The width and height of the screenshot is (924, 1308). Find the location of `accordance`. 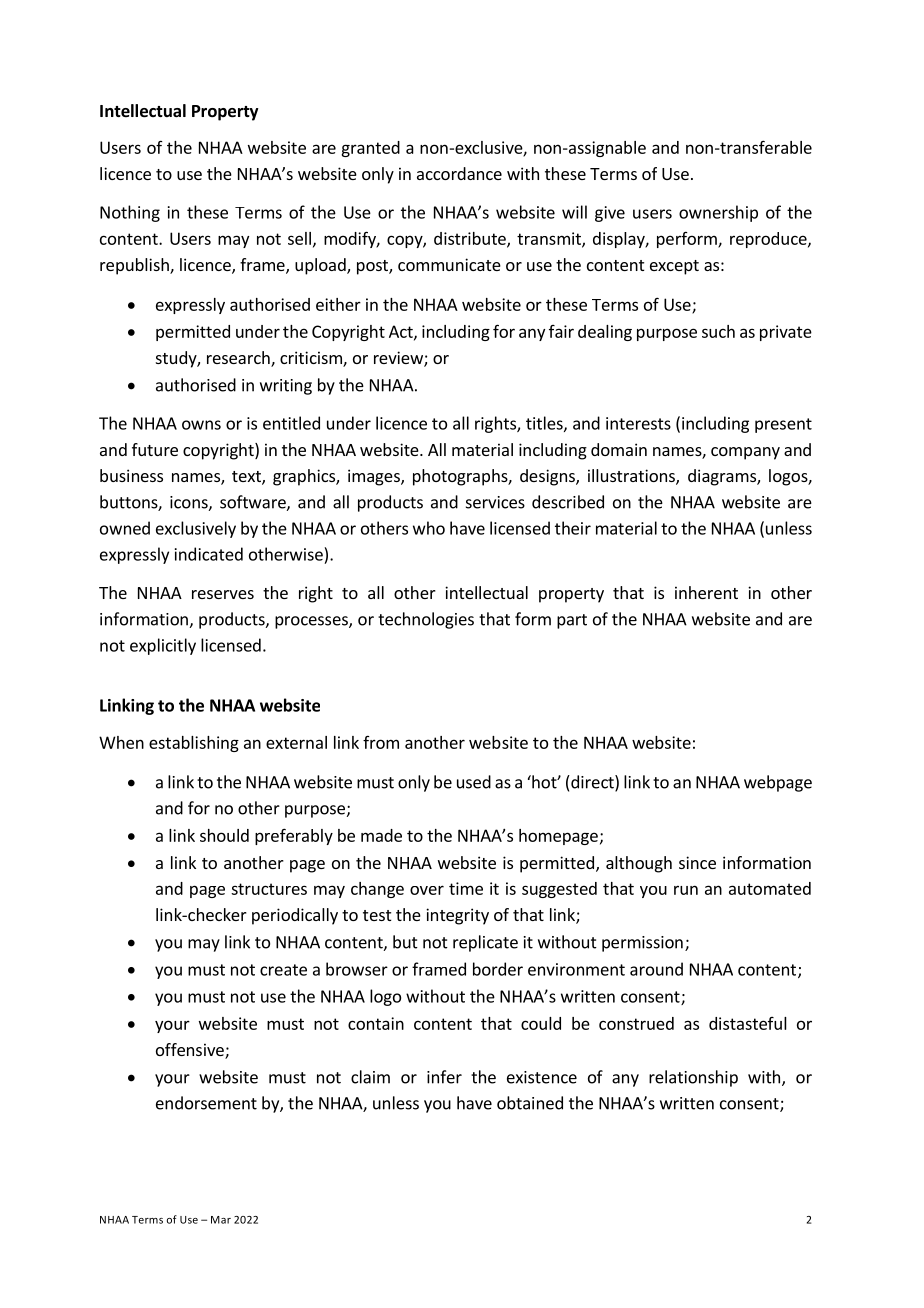

accordance is located at coordinates (459, 173).
